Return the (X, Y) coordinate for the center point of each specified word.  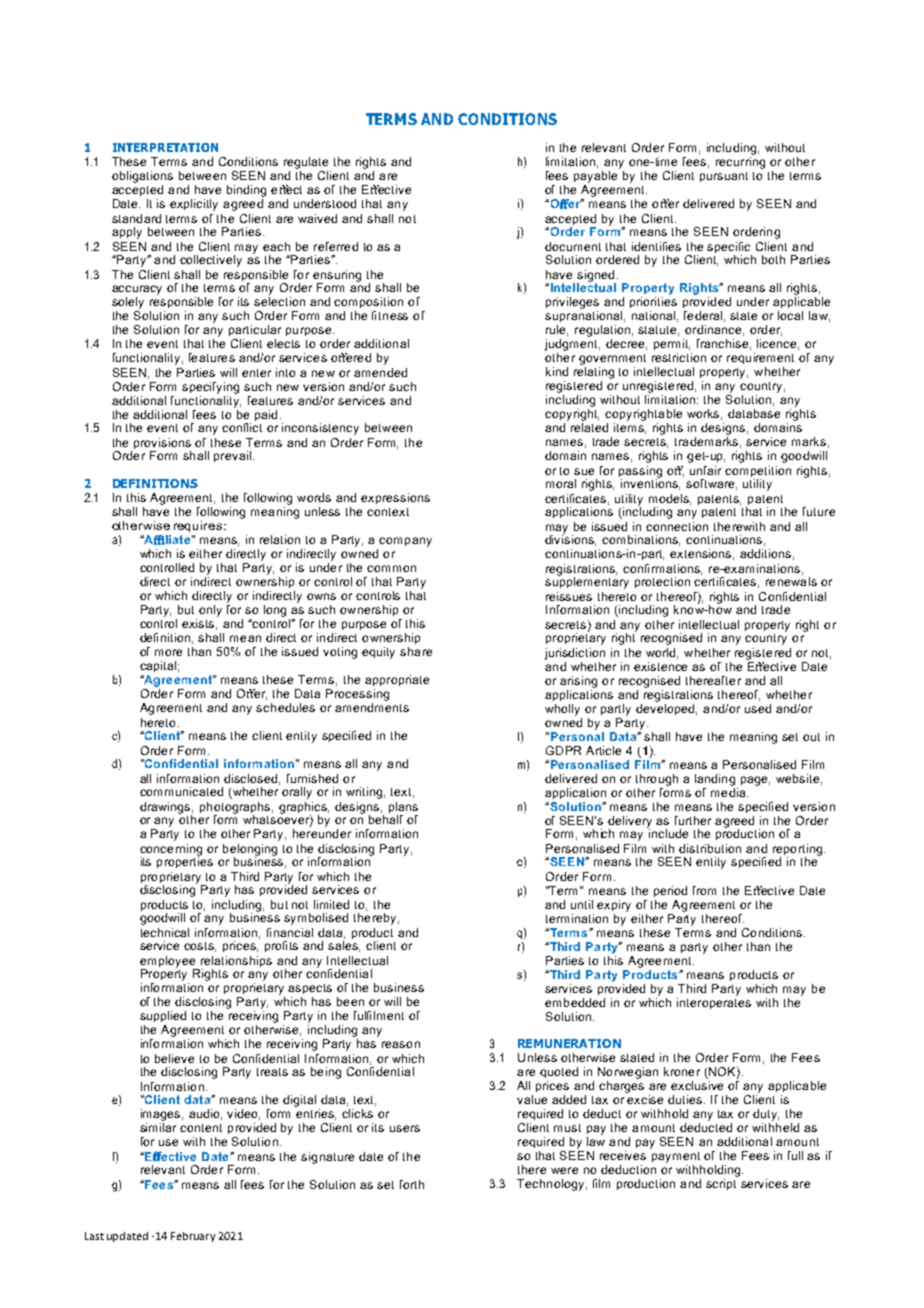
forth (412, 1184)
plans (403, 807)
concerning (171, 851)
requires (198, 526)
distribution (710, 848)
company (405, 542)
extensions (702, 554)
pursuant (724, 177)
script (721, 1184)
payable (595, 177)
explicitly (194, 205)
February (193, 1237)
